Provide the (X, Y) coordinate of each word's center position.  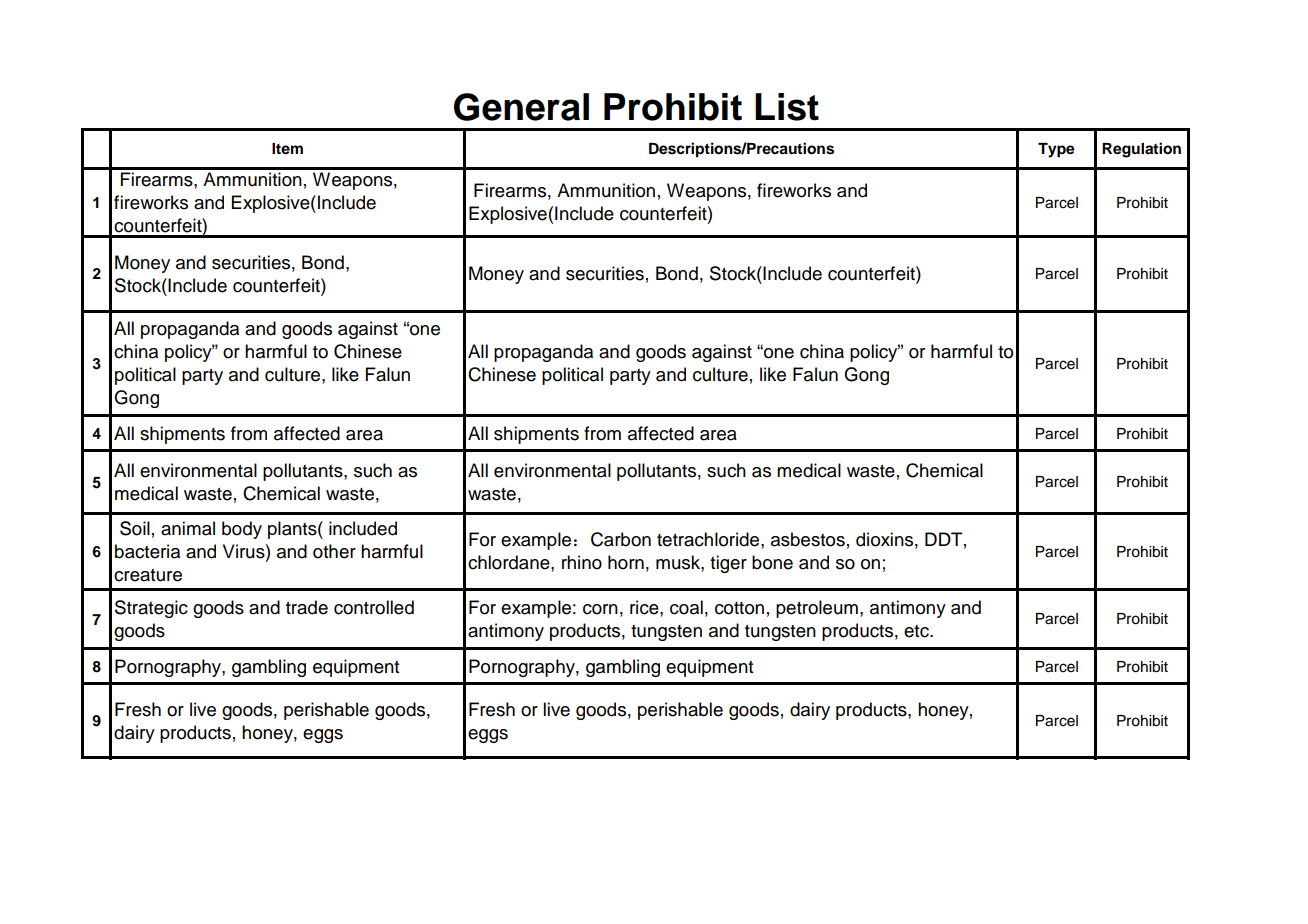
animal (188, 528)
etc (917, 631)
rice (645, 607)
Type (1056, 150)
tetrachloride (709, 539)
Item (287, 149)
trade (307, 607)
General (521, 107)
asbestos (808, 539)
